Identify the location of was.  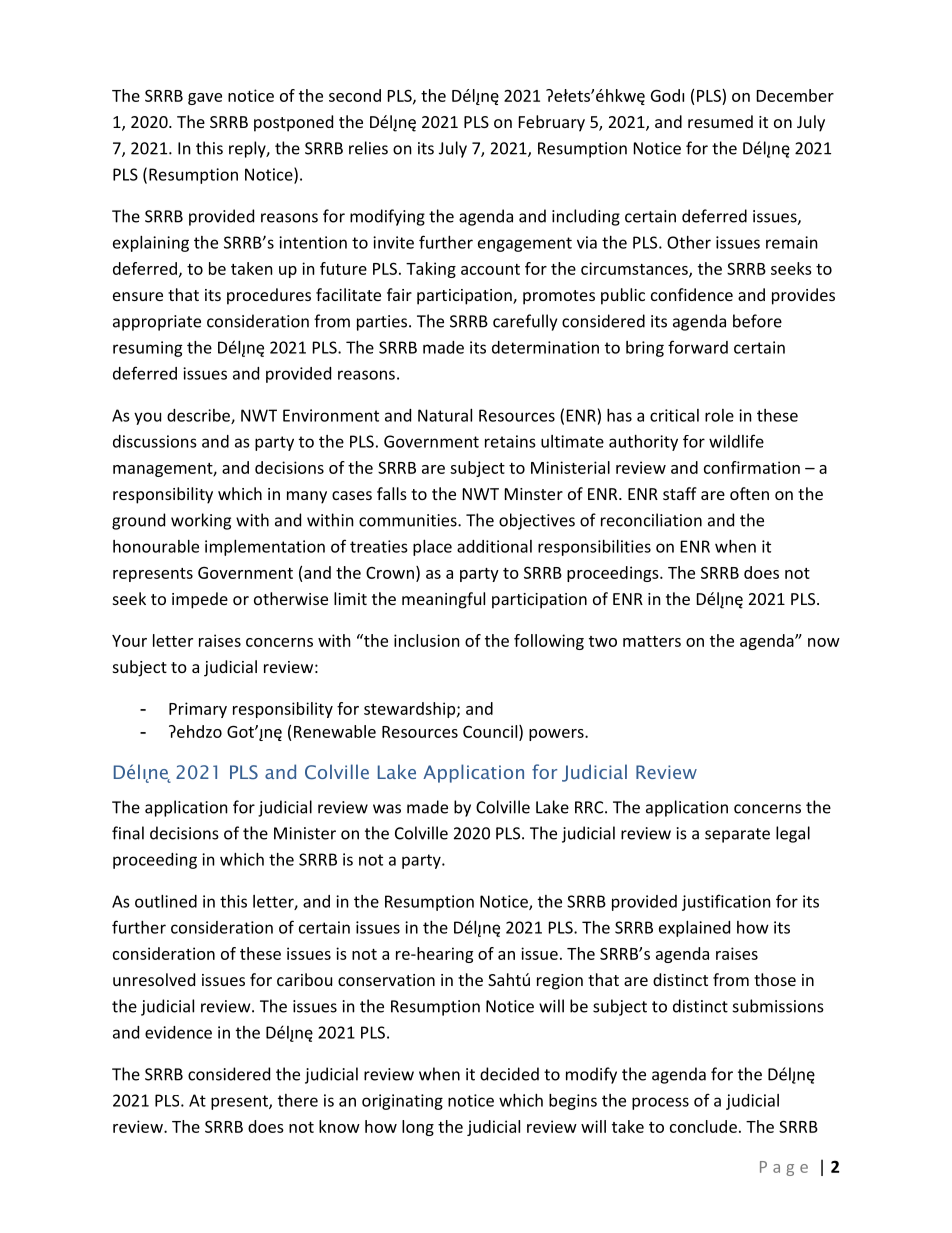
(387, 809).
